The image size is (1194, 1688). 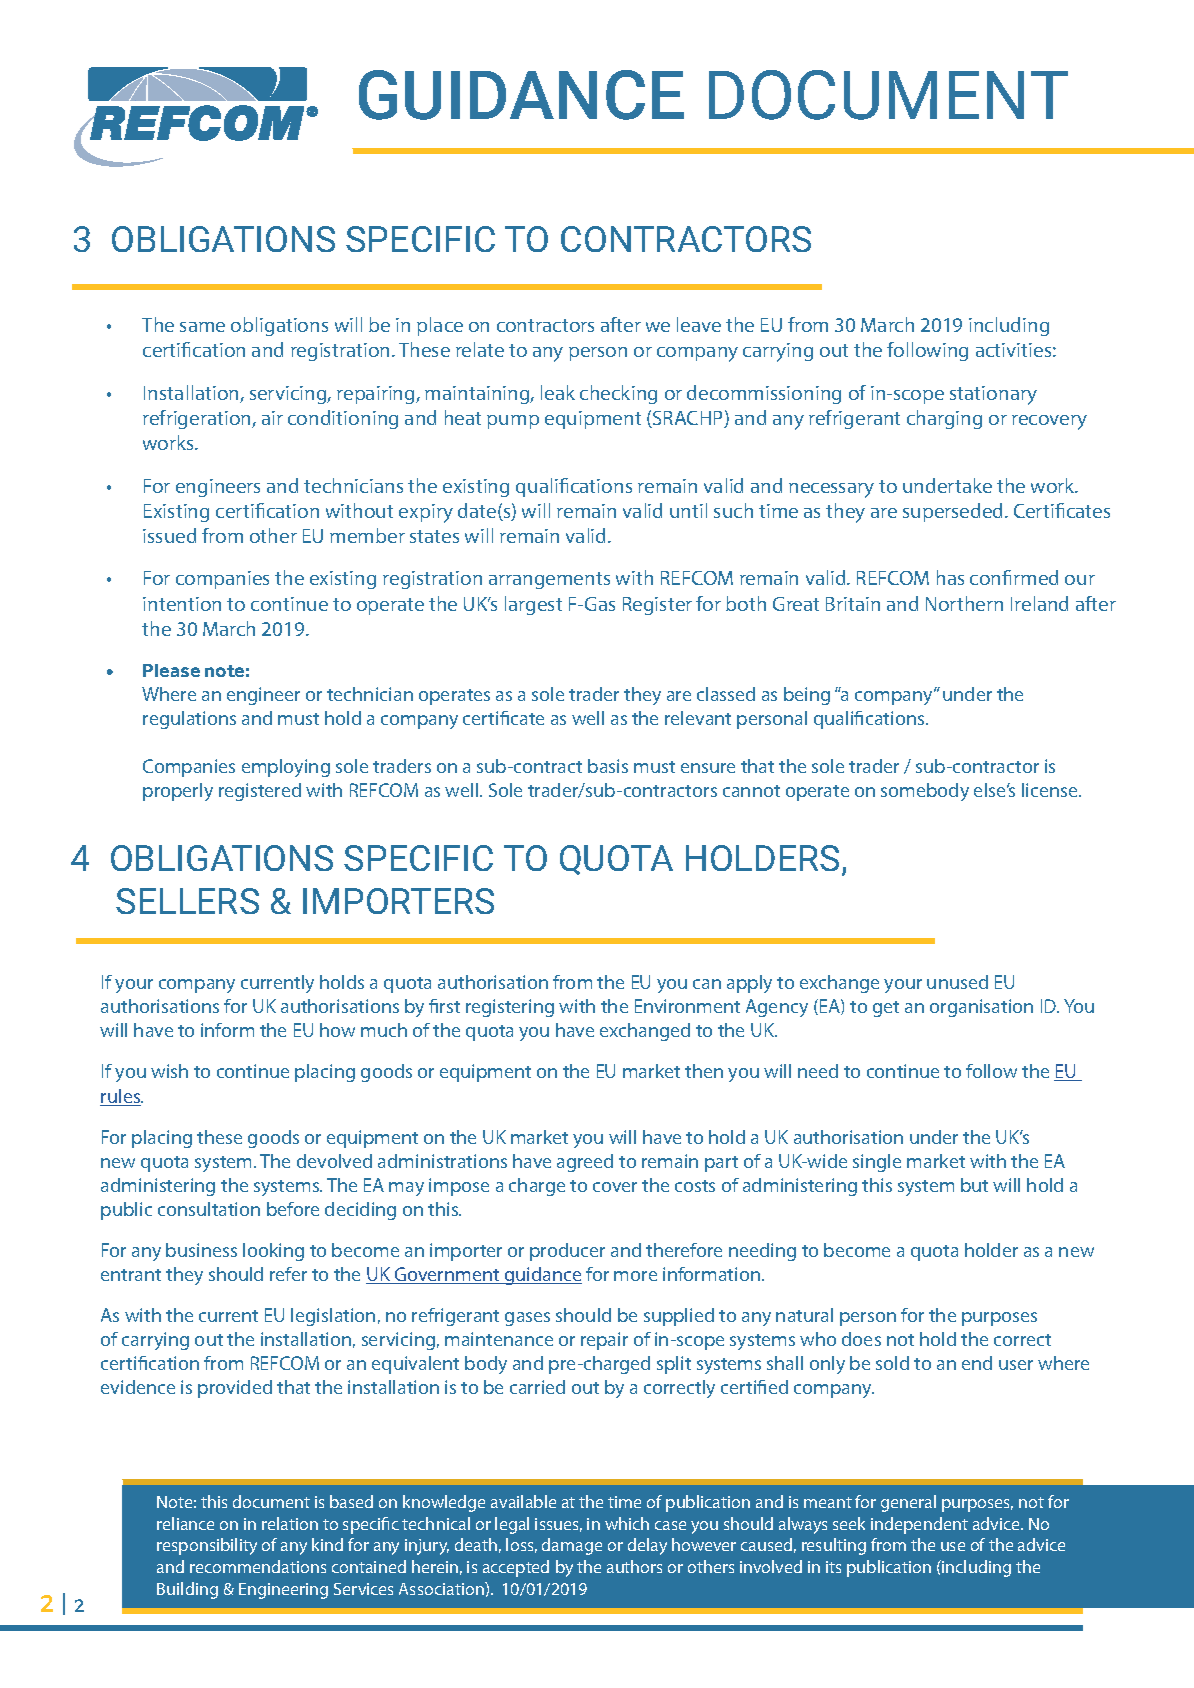 What do you see at coordinates (608, 766) in the screenshot?
I see `basis` at bounding box center [608, 766].
